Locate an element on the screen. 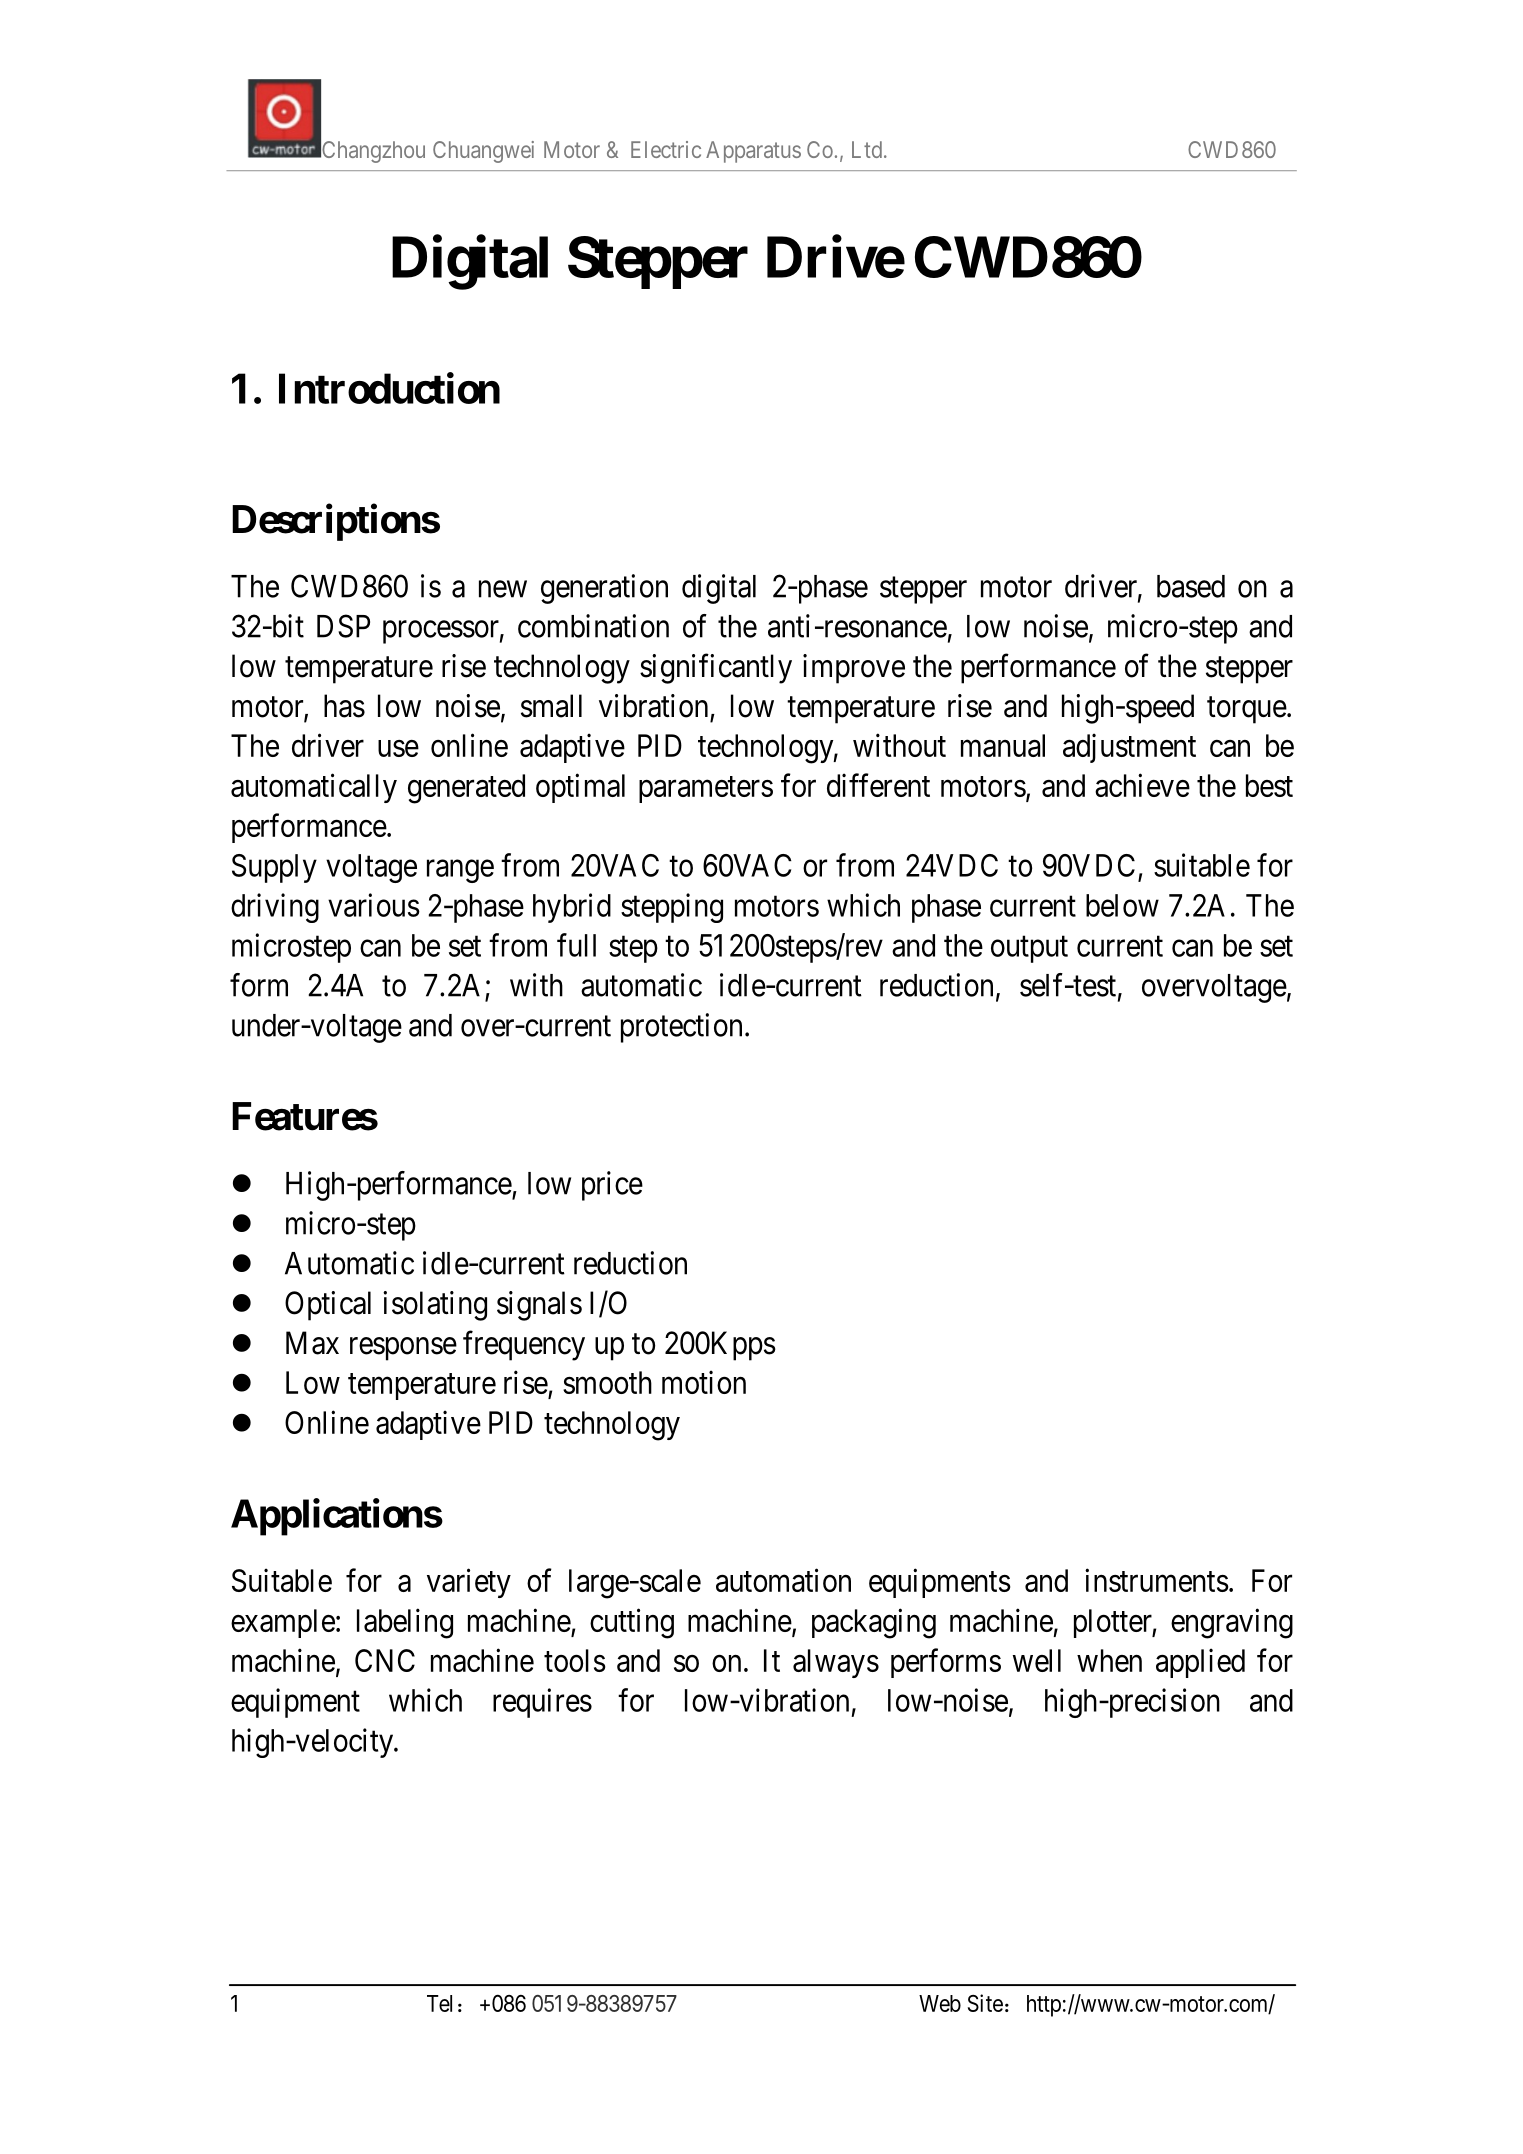 This screenshot has width=1523, height=2154. Web is located at coordinates (940, 2003).
